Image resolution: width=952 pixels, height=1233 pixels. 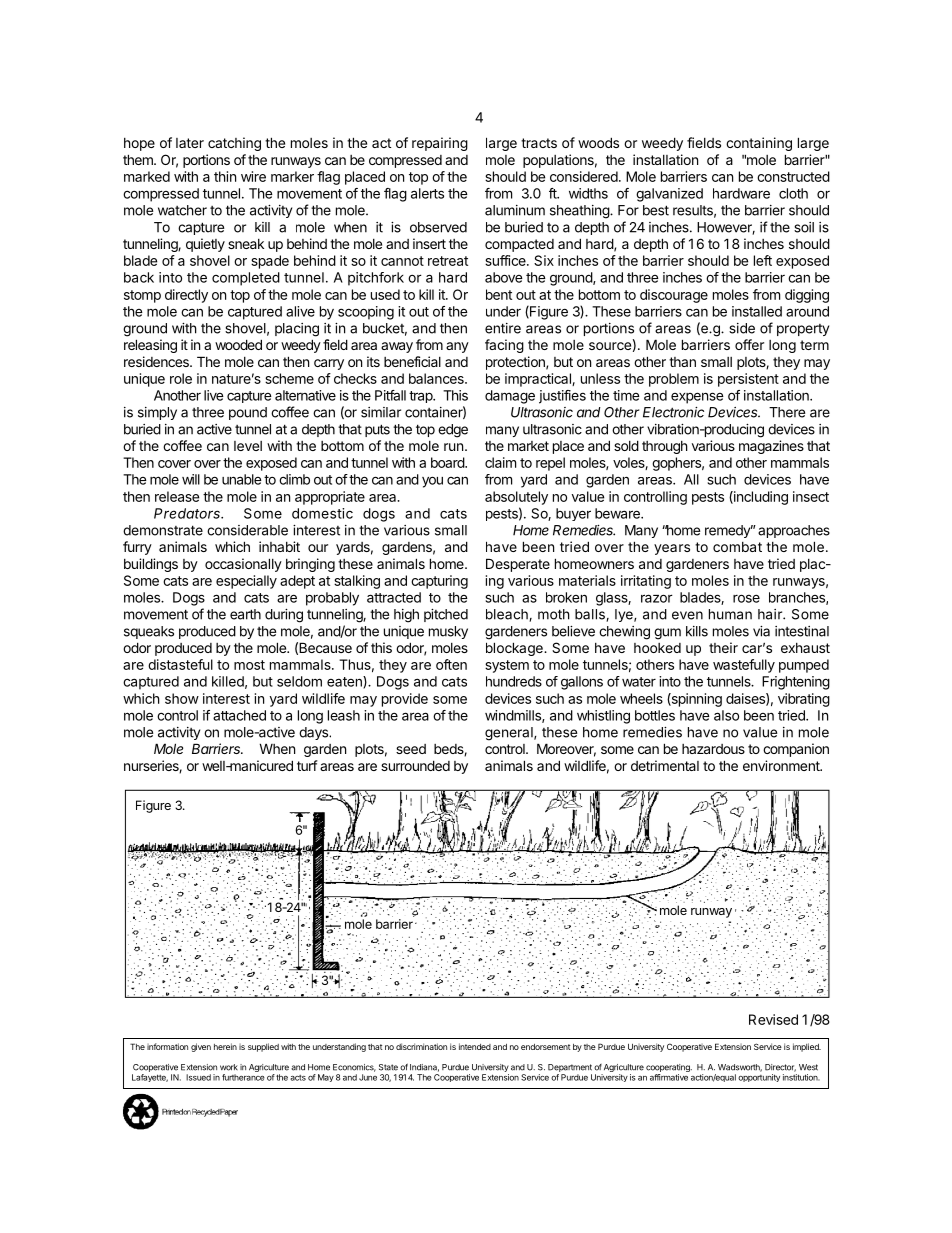 What do you see at coordinates (475, 1046) in the image?
I see `intended` at bounding box center [475, 1046].
